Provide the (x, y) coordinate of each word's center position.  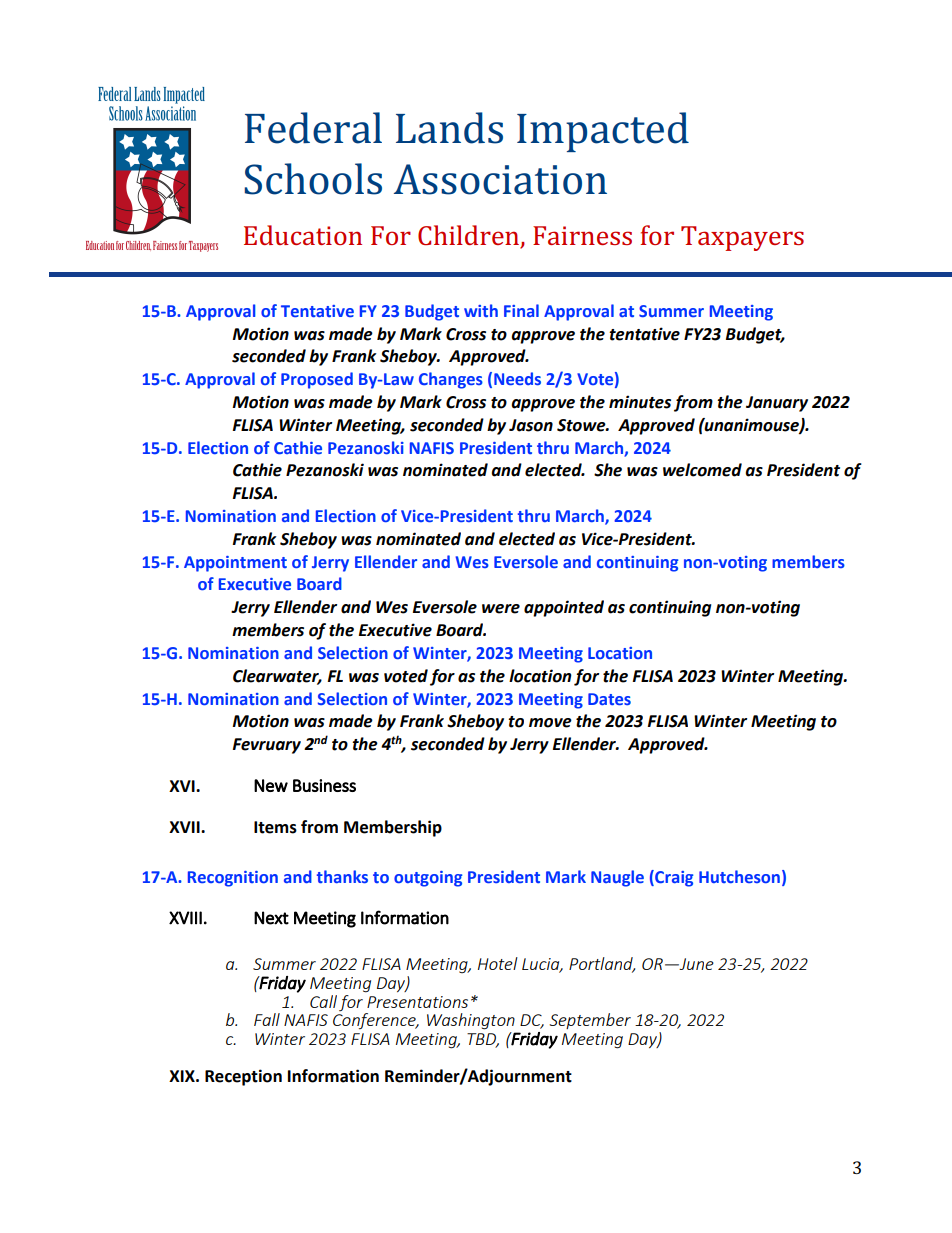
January (777, 404)
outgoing (428, 879)
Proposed (317, 380)
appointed (564, 608)
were (501, 609)
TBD (483, 1040)
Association (500, 179)
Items (275, 827)
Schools (313, 179)
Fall (267, 1019)
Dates (609, 699)
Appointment (235, 564)
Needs (517, 378)
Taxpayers (742, 238)
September (590, 1021)
